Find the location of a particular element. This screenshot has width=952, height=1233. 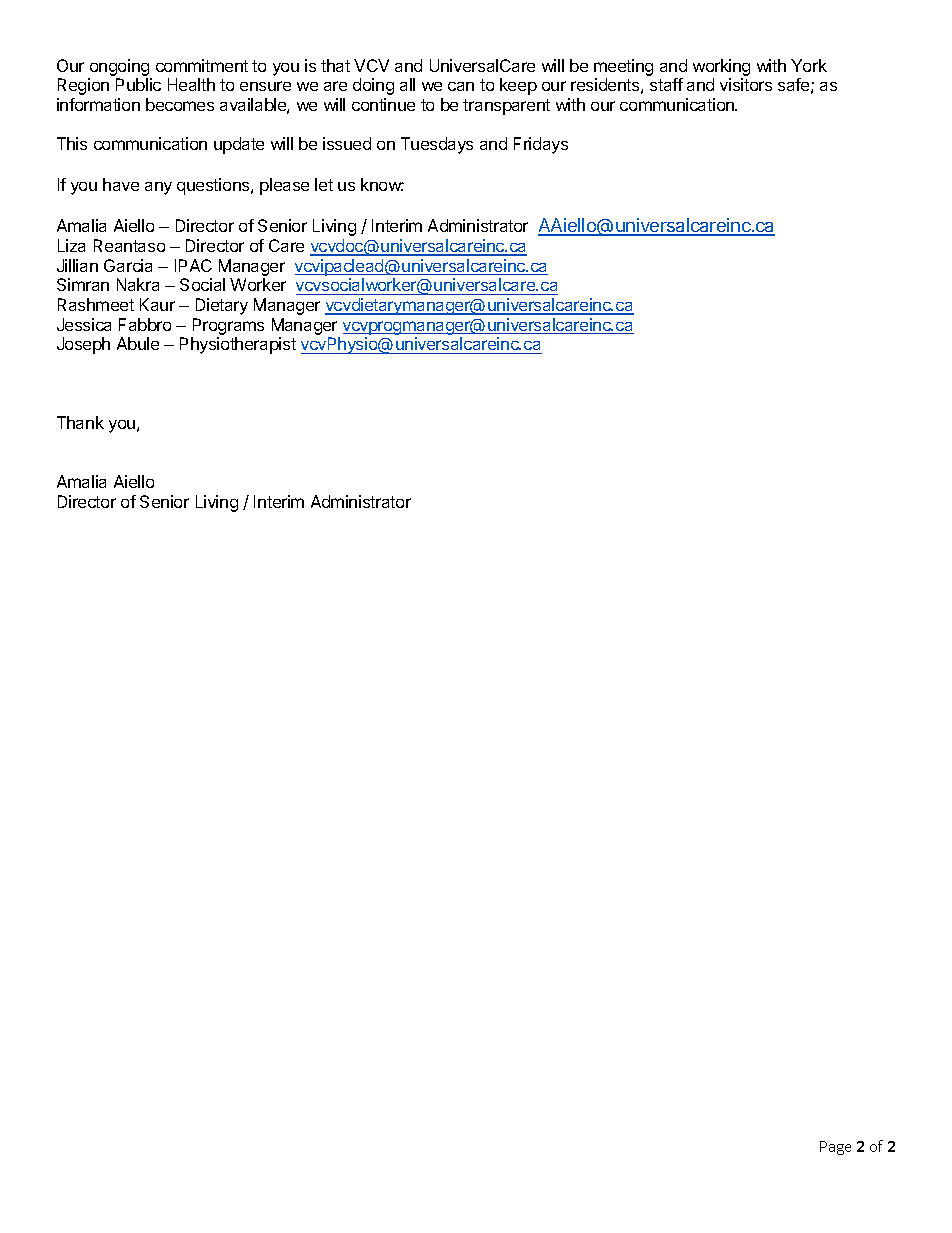

can is located at coordinates (461, 86).
